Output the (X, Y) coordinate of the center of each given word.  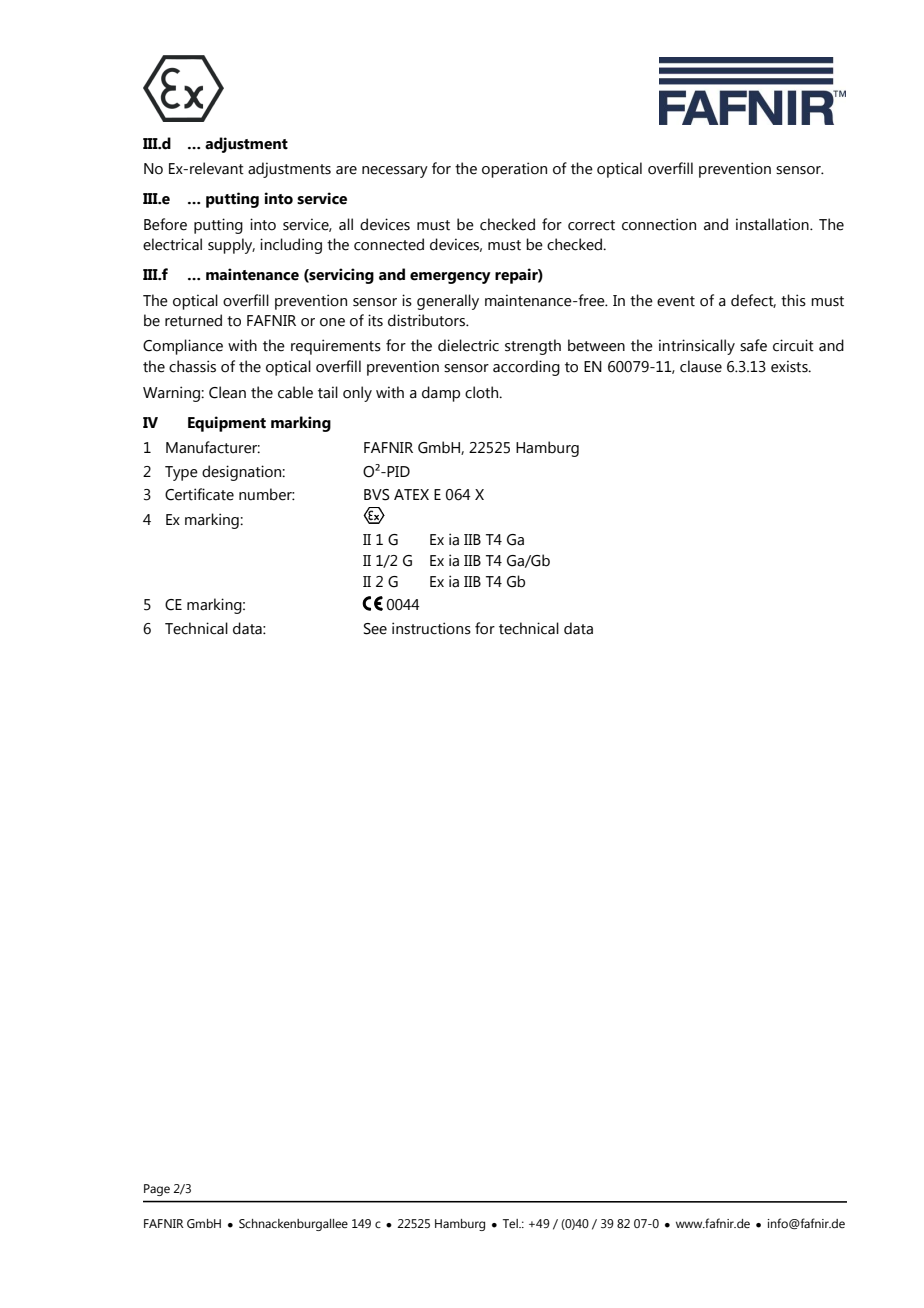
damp (441, 394)
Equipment (227, 424)
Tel (511, 1223)
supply (231, 246)
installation (773, 224)
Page (157, 1190)
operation (514, 170)
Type (181, 473)
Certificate (199, 494)
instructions (431, 628)
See (375, 629)
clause (701, 366)
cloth (483, 392)
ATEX (411, 494)
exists (790, 366)
